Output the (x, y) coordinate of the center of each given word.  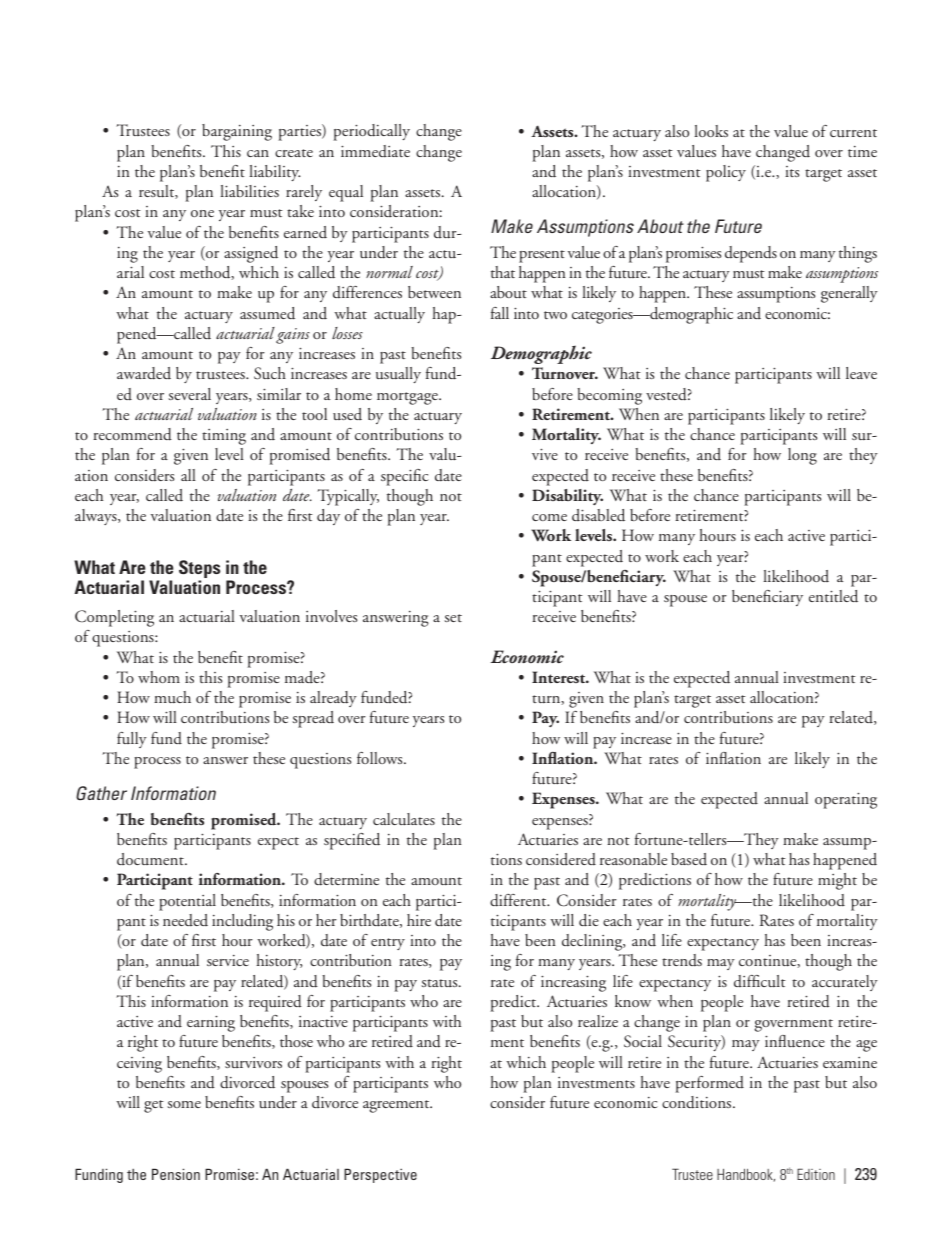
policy (726, 173)
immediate (375, 151)
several (189, 394)
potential (187, 902)
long (802, 456)
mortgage (408, 398)
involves (331, 616)
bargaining (237, 132)
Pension (176, 1174)
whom (159, 677)
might (837, 881)
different (519, 900)
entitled (833, 596)
